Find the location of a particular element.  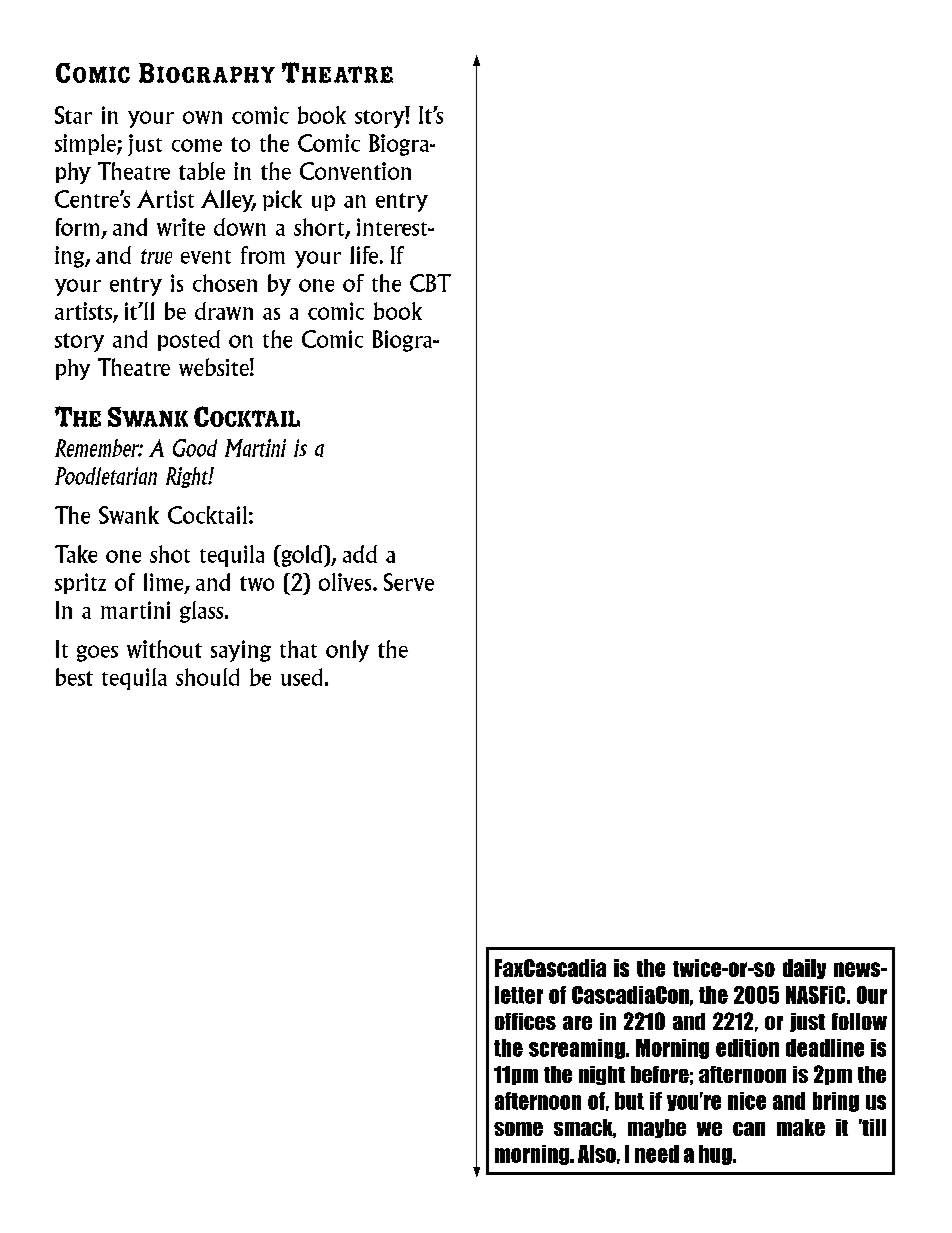

Convention is located at coordinates (355, 171).
